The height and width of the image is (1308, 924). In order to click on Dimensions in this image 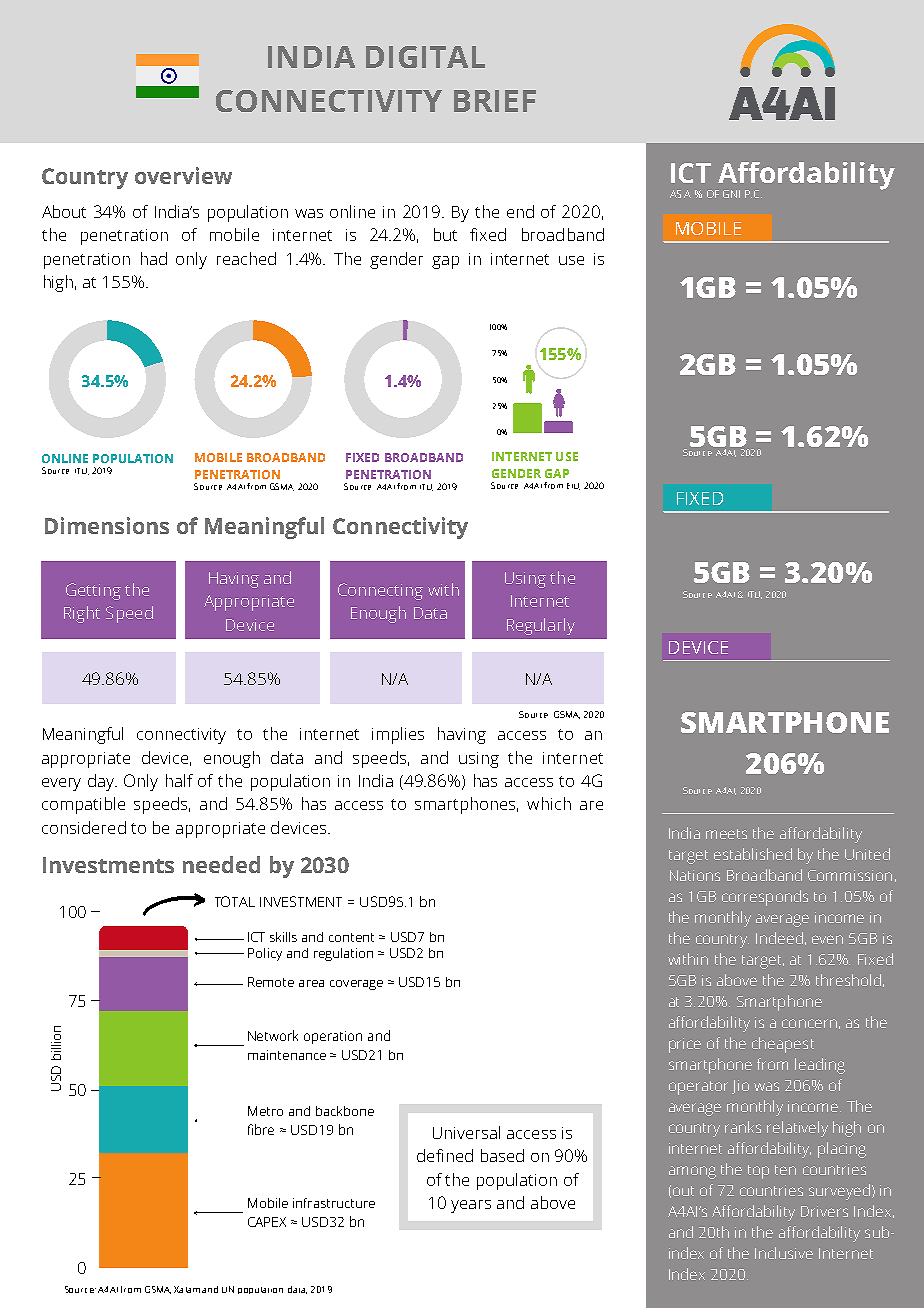, I will do `click(107, 525)`.
